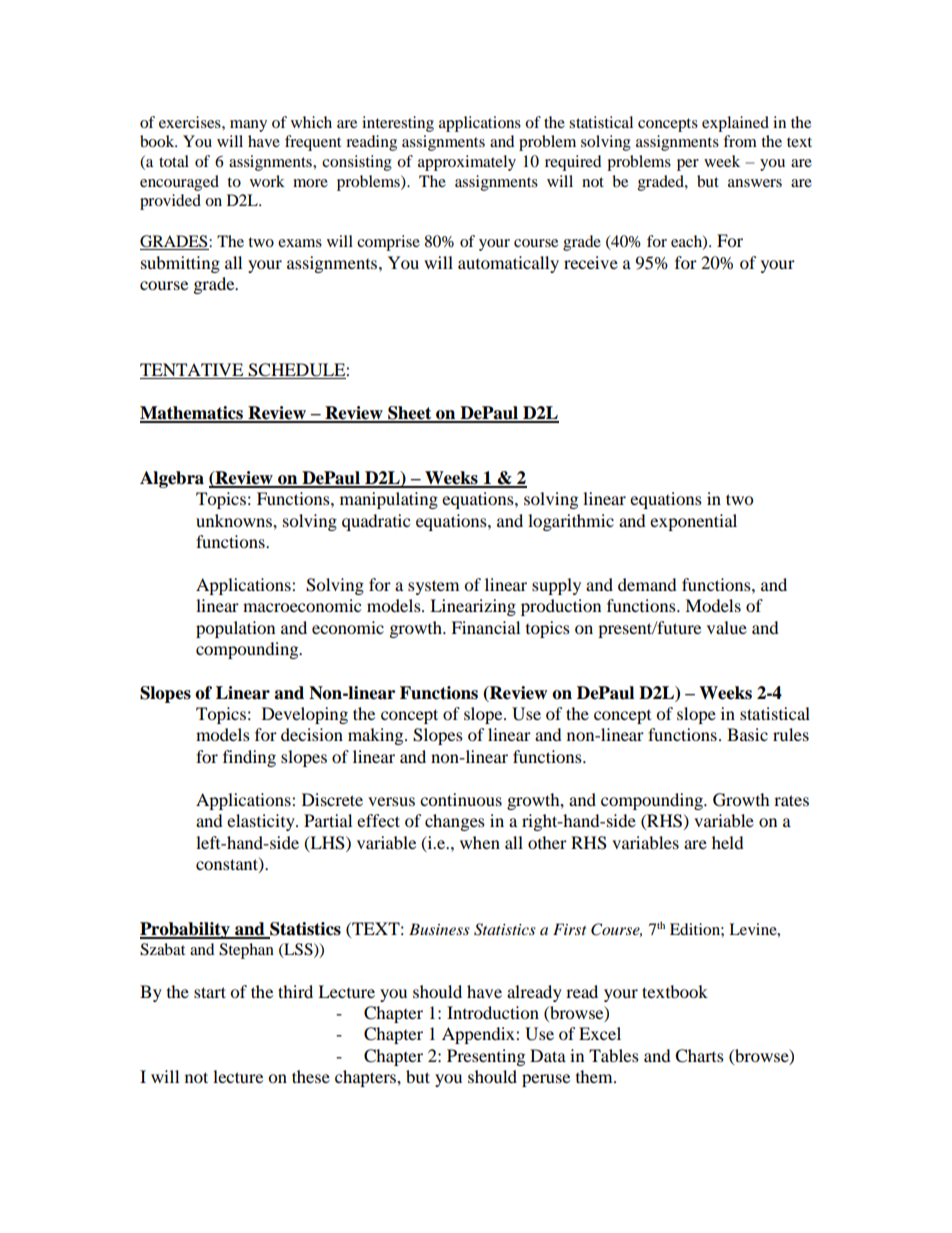 This image has width=952, height=1233. What do you see at coordinates (485, 627) in the image?
I see `Financial` at bounding box center [485, 627].
